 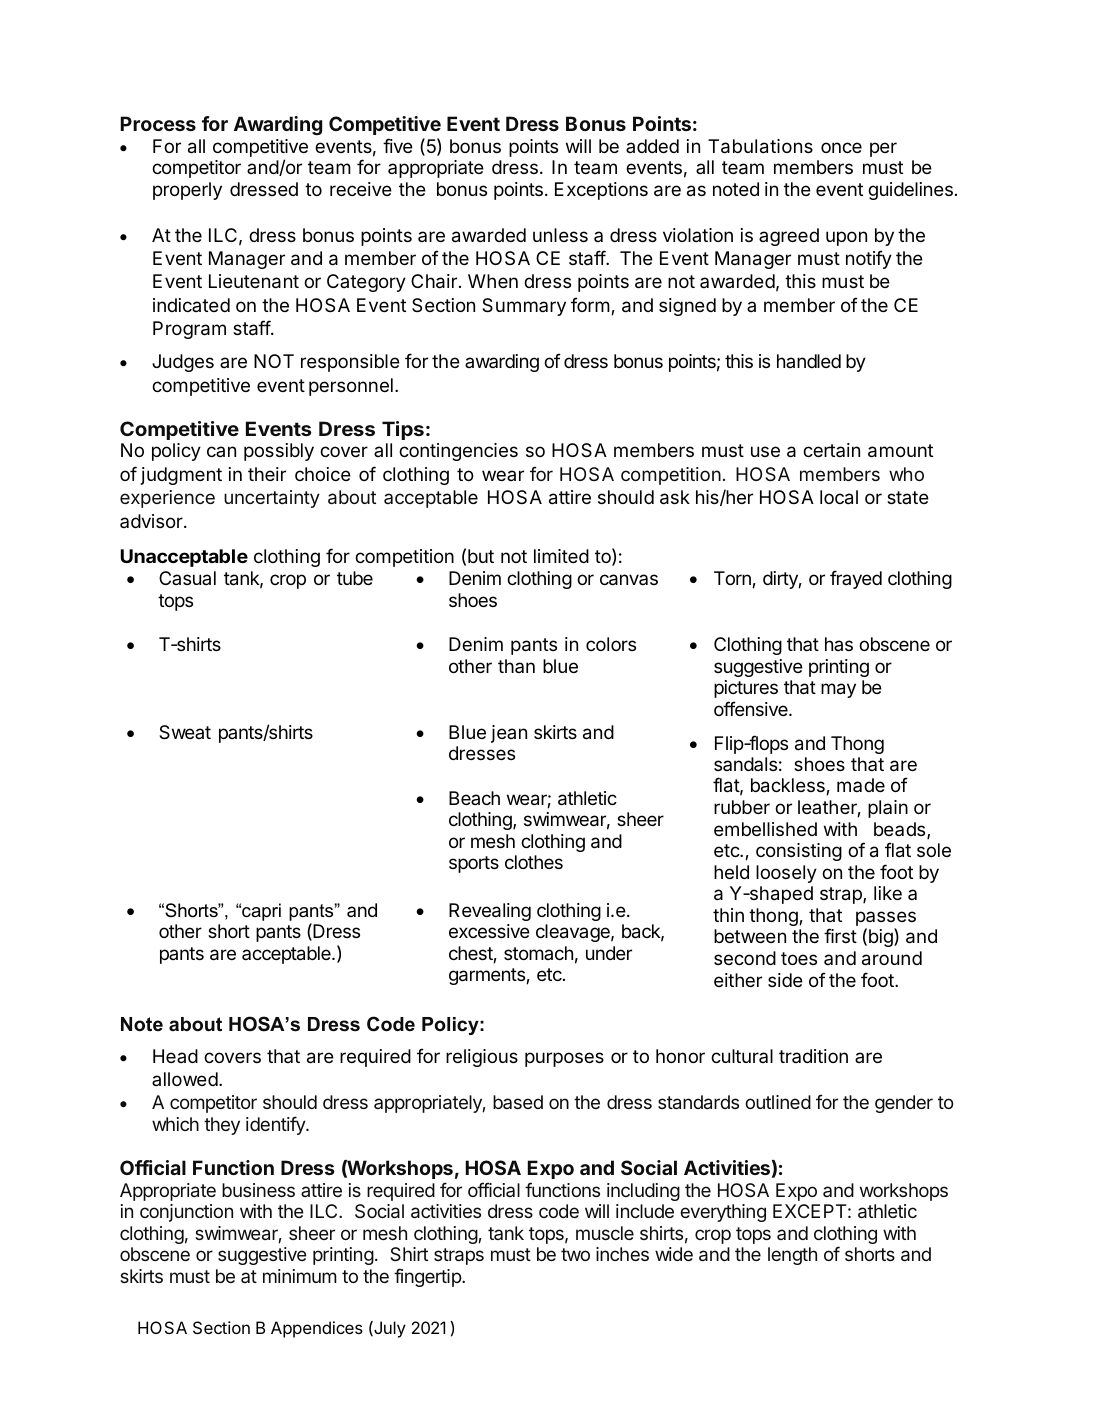 What do you see at coordinates (458, 452) in the screenshot?
I see `contingencies` at bounding box center [458, 452].
